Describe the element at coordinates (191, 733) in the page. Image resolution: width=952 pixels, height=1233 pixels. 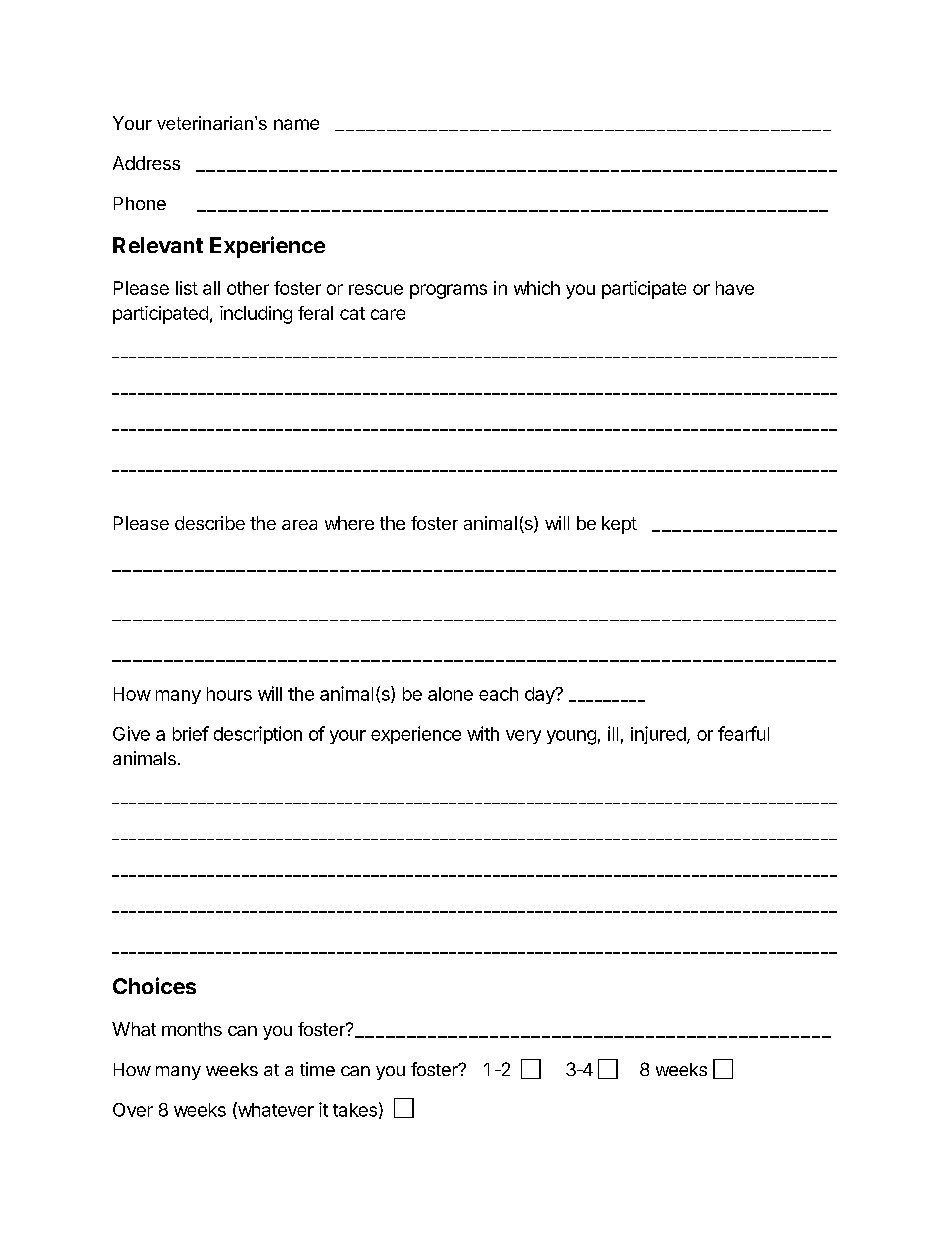
I see `brief` at that location.
